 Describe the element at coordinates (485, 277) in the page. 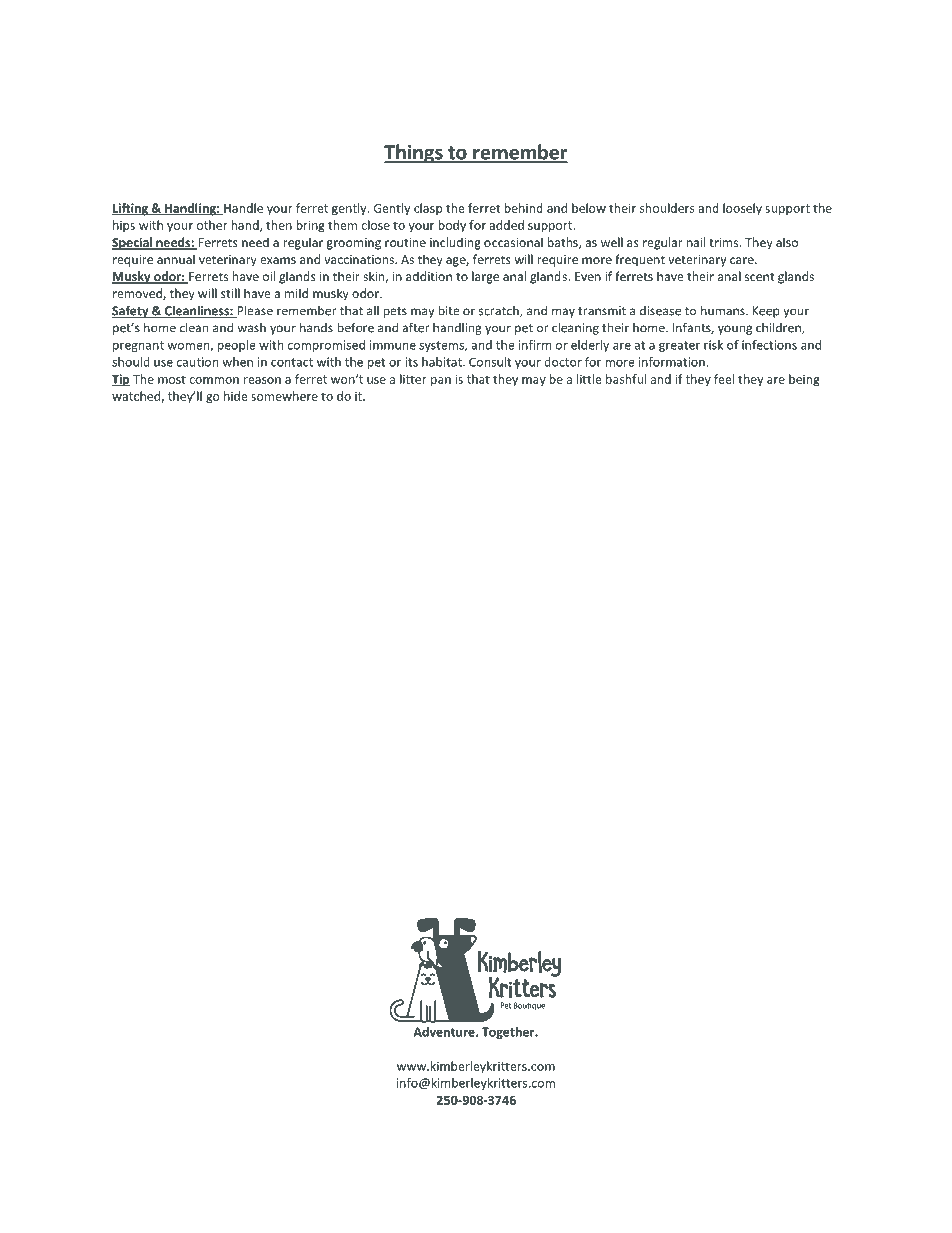

I see `large` at that location.
